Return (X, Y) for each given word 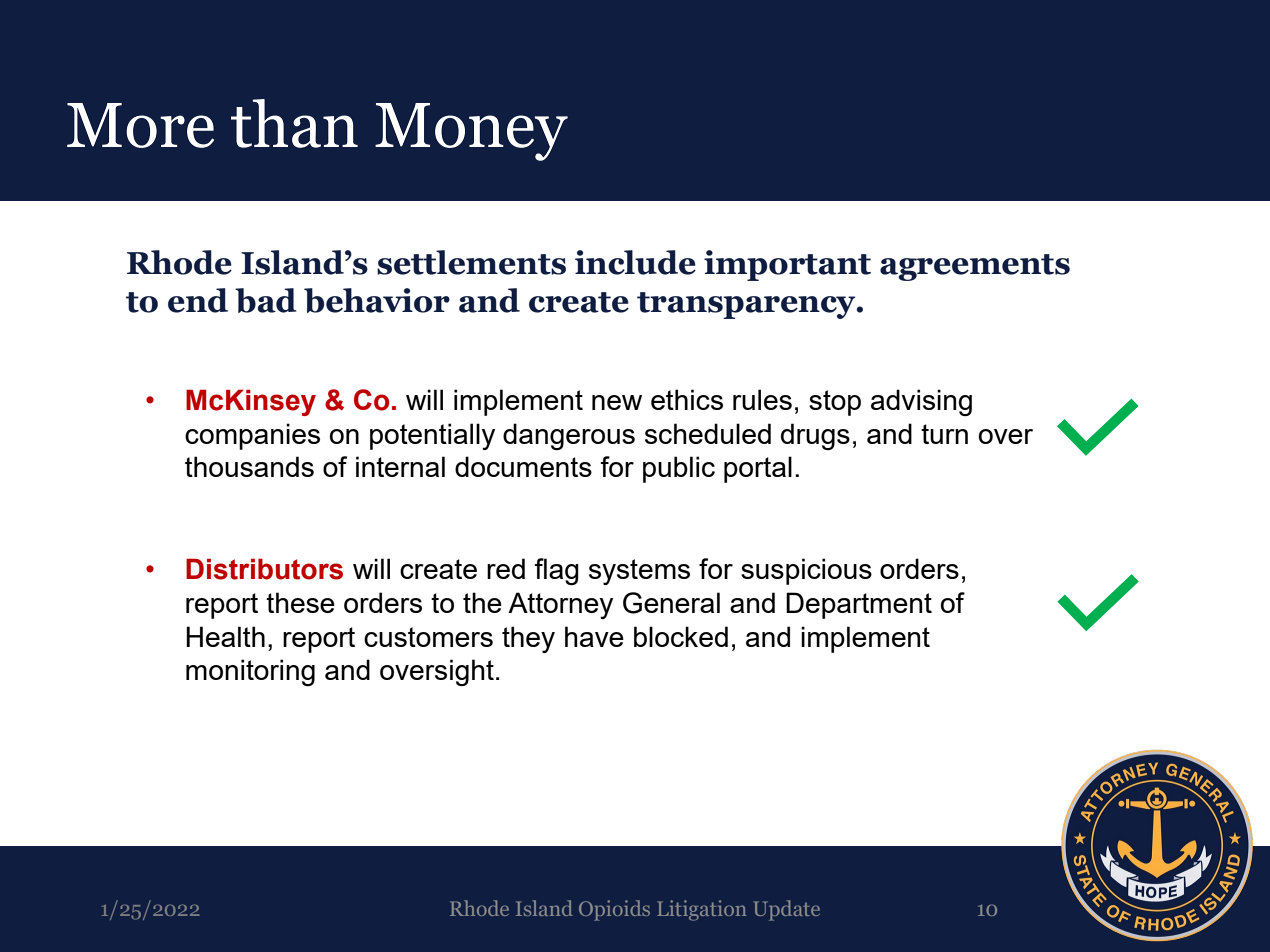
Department (859, 605)
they (528, 639)
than (294, 123)
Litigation (702, 910)
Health (225, 636)
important (787, 265)
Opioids (614, 910)
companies (252, 436)
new (617, 402)
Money (471, 132)
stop (835, 403)
